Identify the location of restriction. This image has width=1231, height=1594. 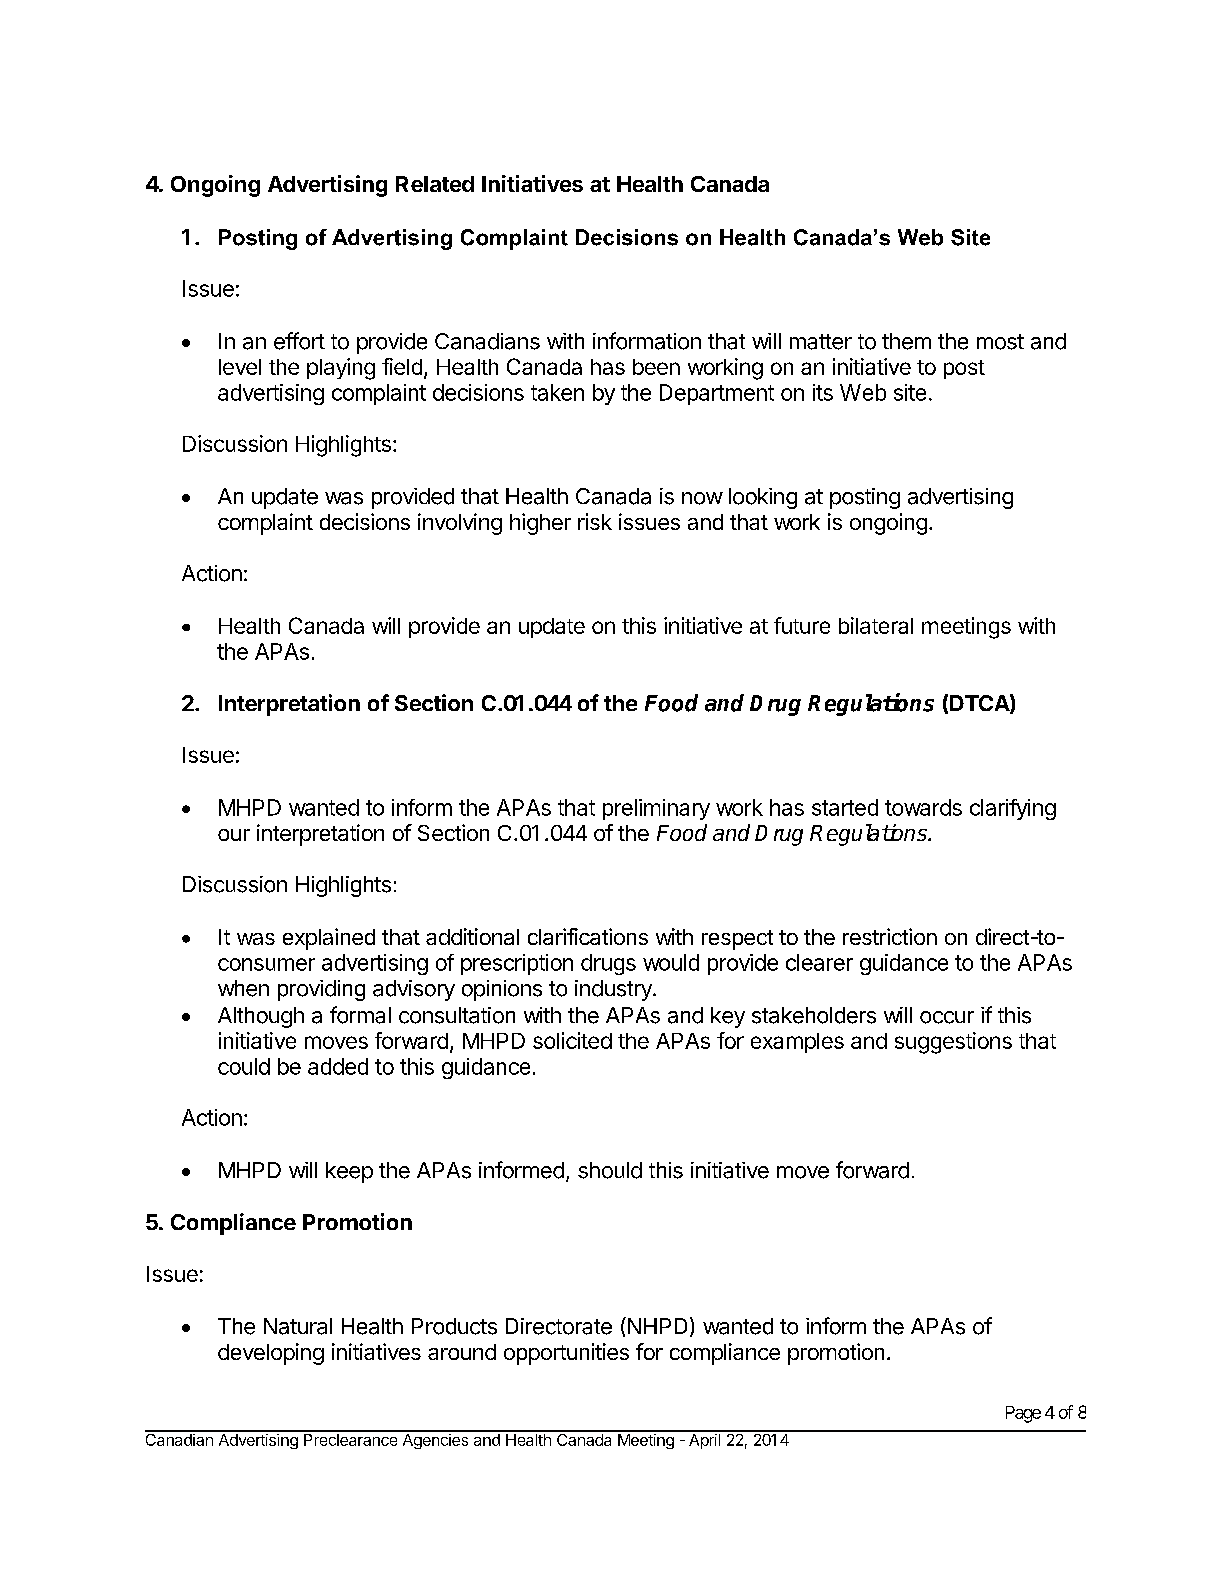
(890, 936).
